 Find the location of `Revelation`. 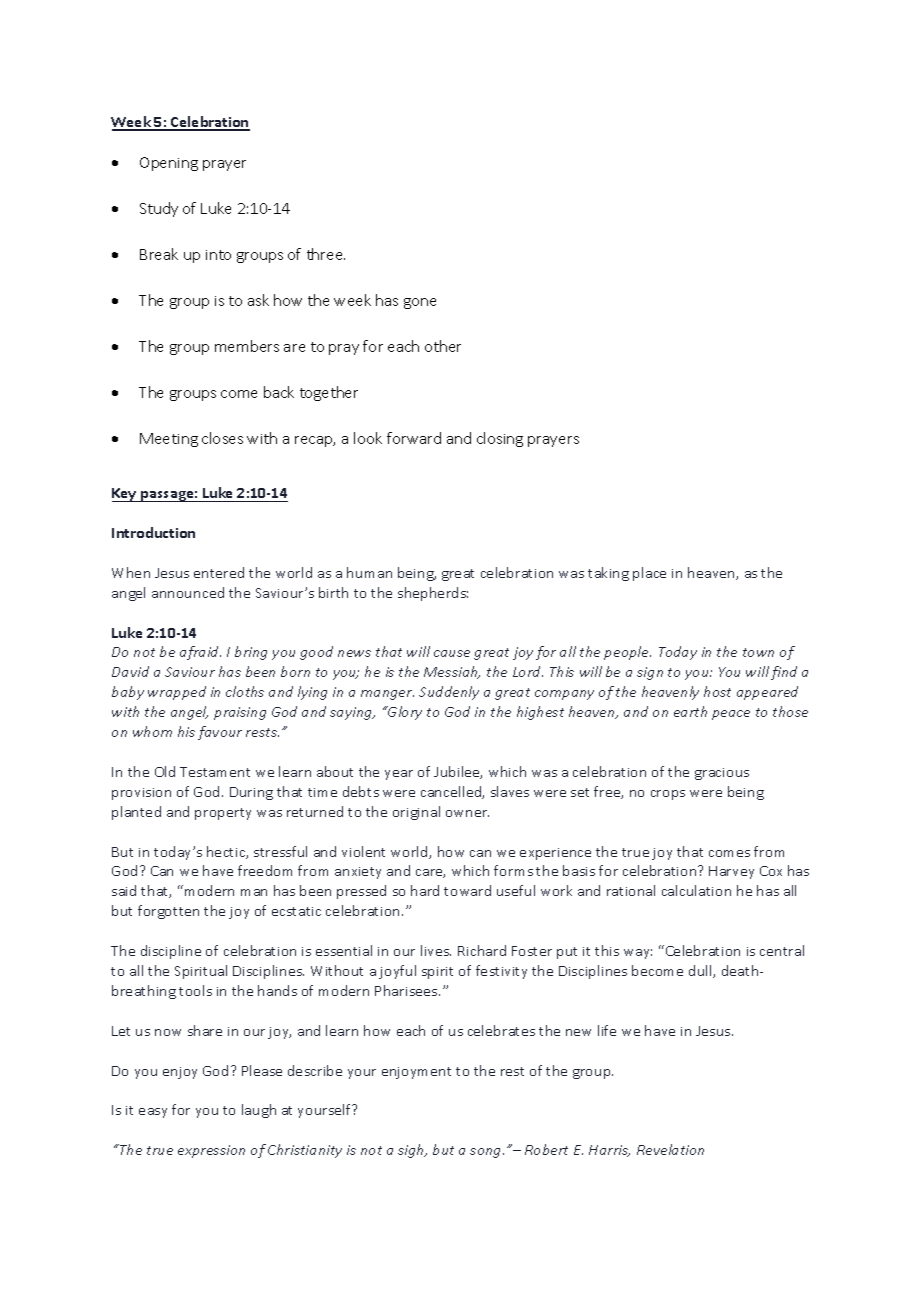

Revelation is located at coordinates (670, 1149).
